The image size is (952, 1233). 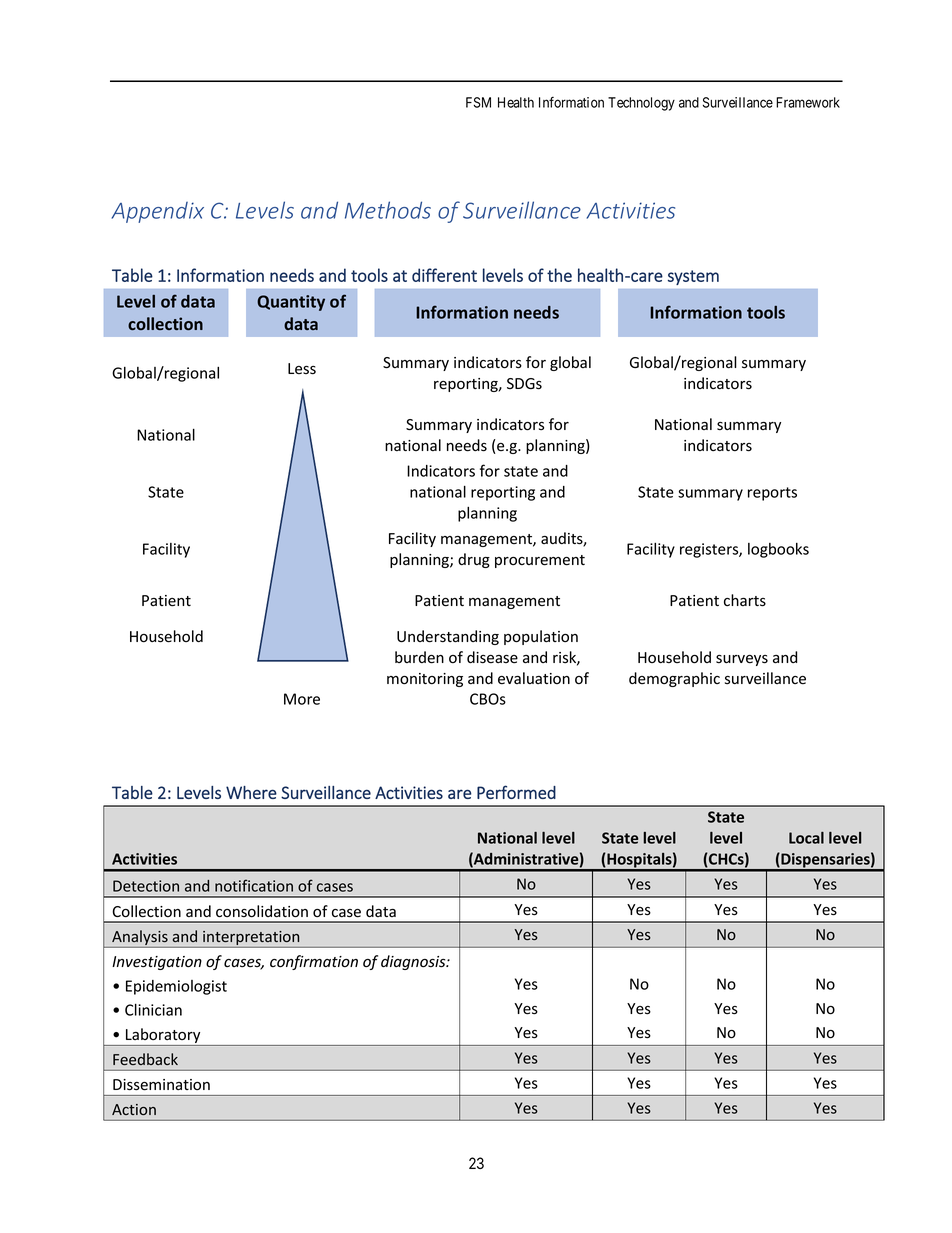 I want to click on Local, so click(x=806, y=838).
